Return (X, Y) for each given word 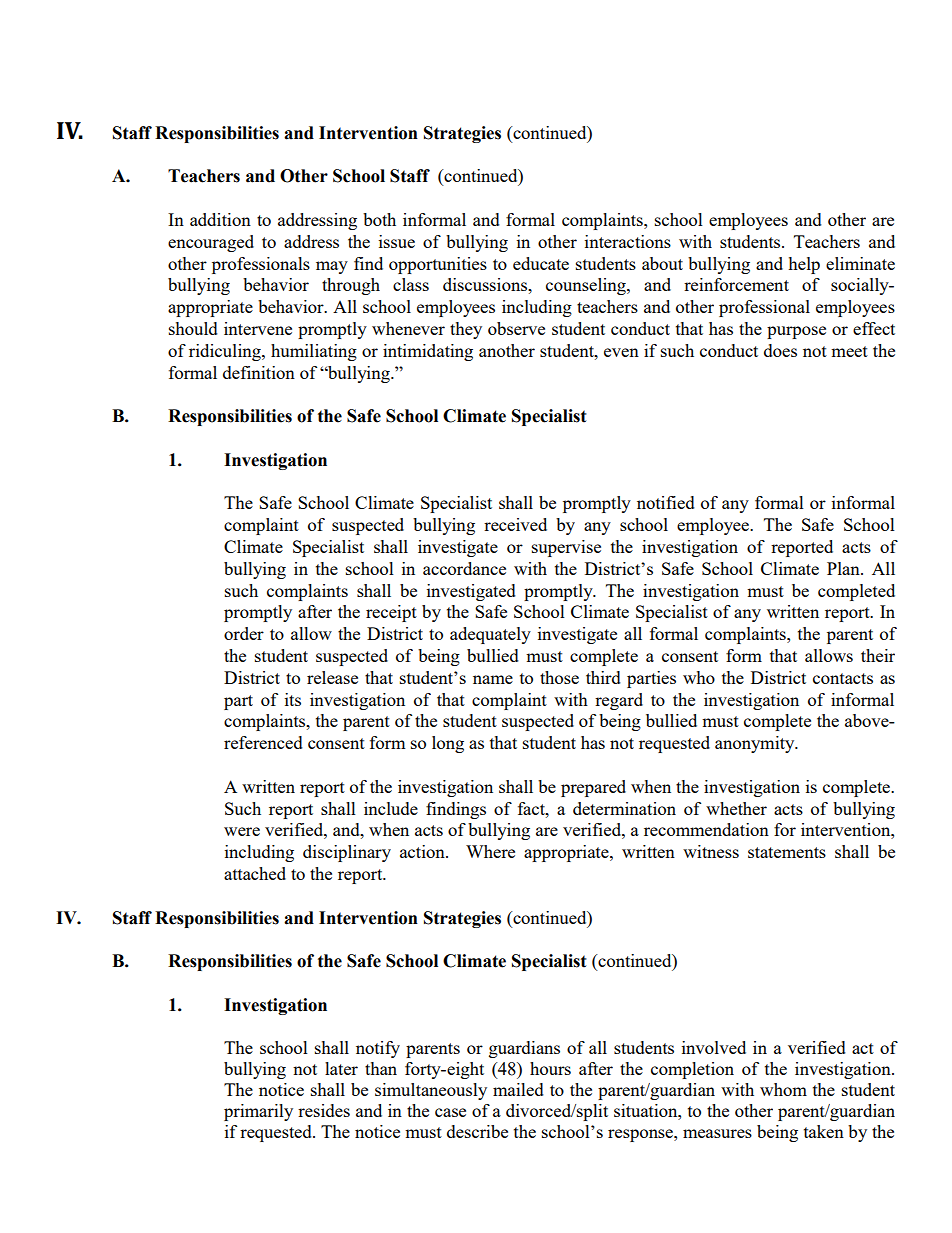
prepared (593, 788)
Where (490, 851)
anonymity (756, 744)
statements (787, 852)
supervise (566, 548)
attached (255, 873)
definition (259, 372)
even (621, 352)
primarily (258, 1112)
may (332, 267)
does (780, 350)
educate (541, 263)
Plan (844, 568)
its (293, 699)
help (804, 265)
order (244, 633)
